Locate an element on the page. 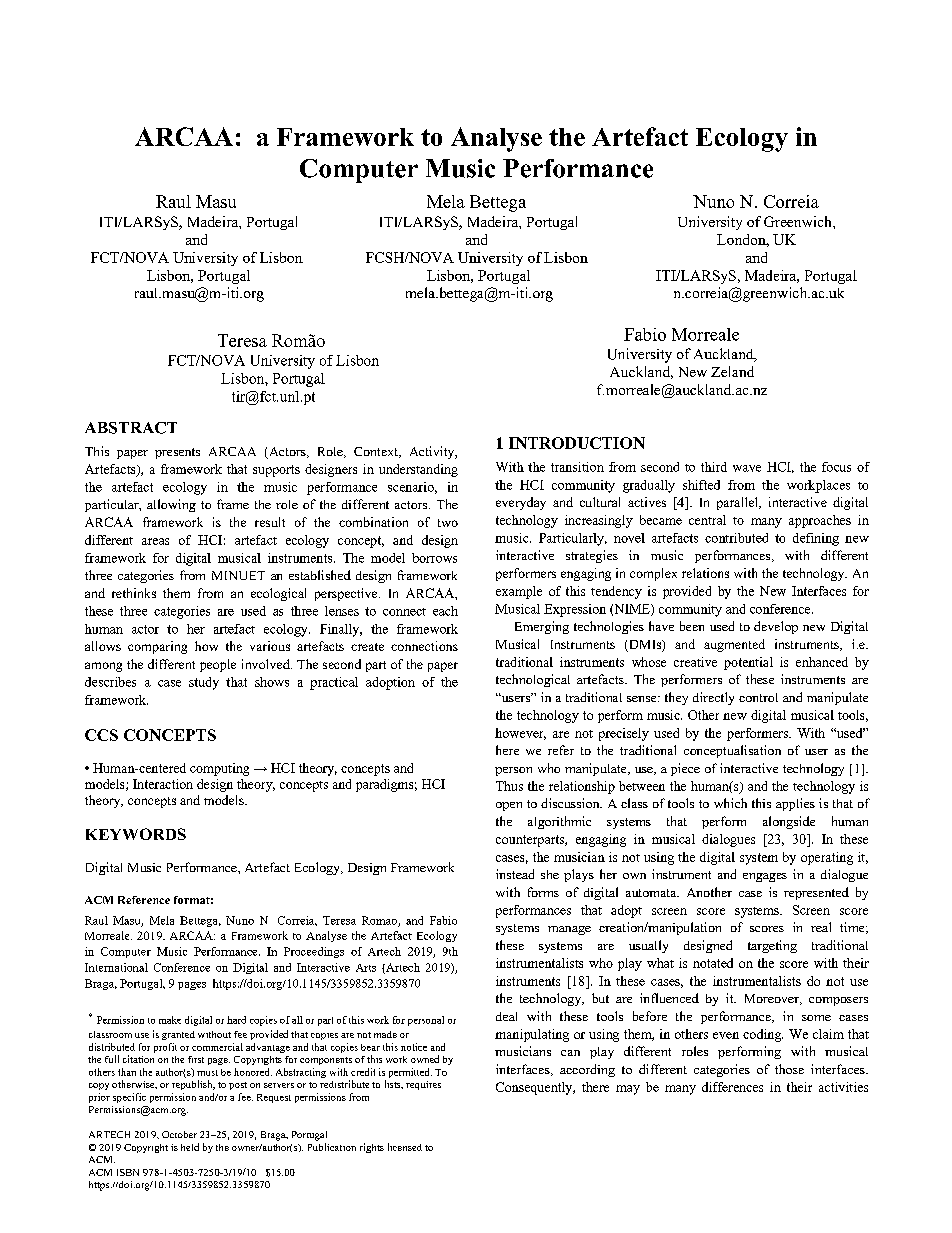  presents is located at coordinates (177, 453).
